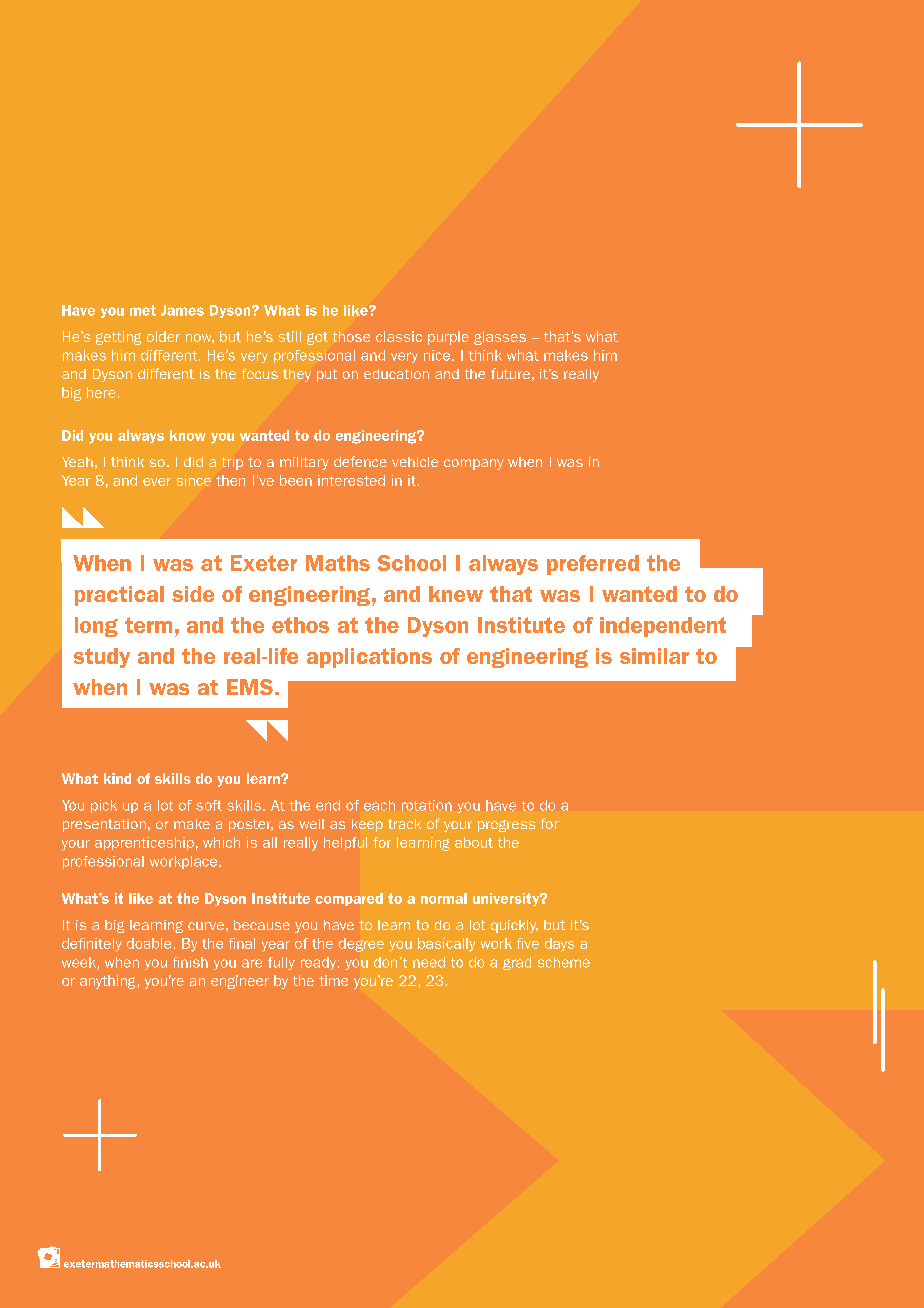 This screenshot has height=1308, width=924. I want to click on degree, so click(361, 945).
